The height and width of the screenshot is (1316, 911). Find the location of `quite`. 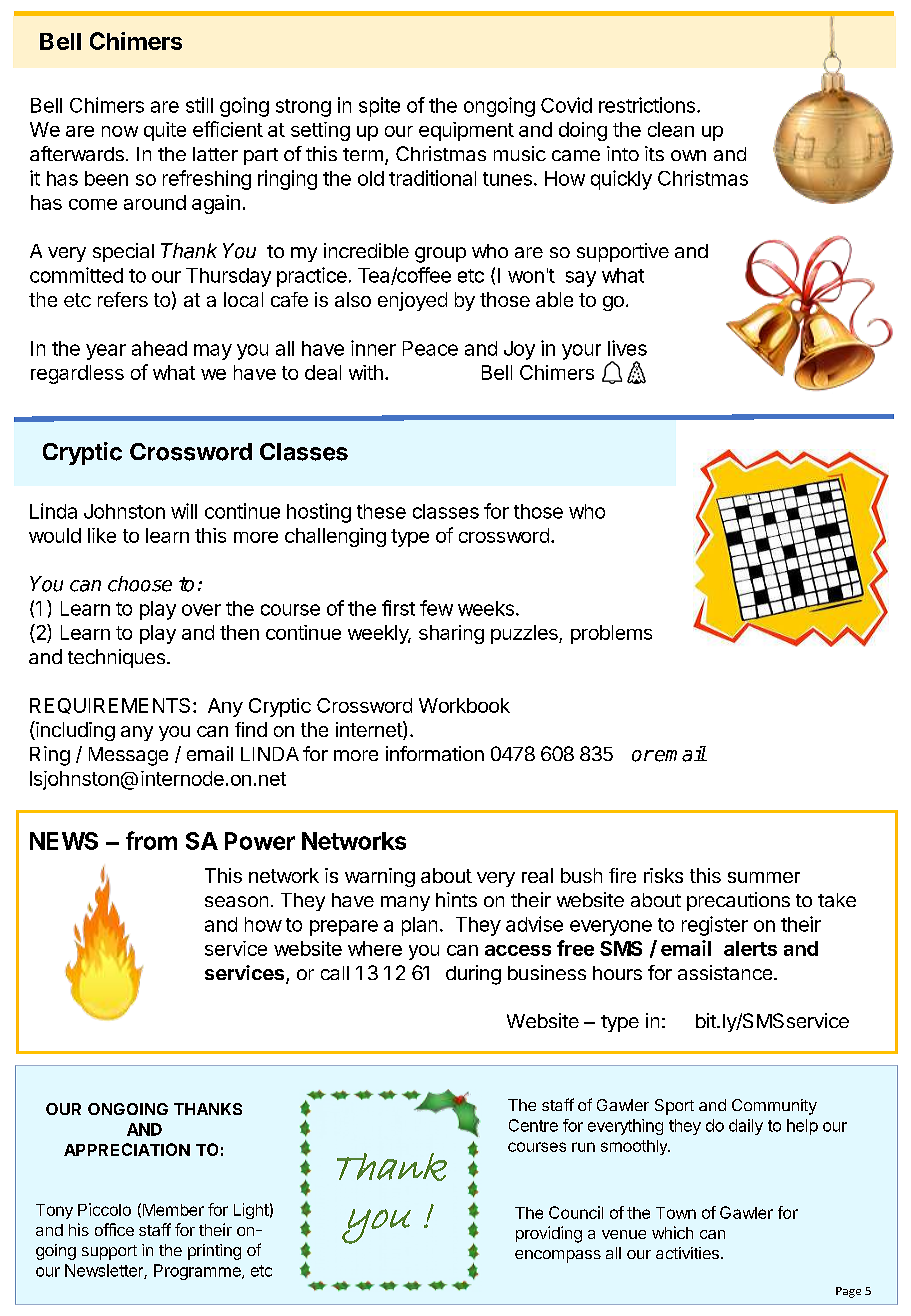

quite is located at coordinates (165, 131).
